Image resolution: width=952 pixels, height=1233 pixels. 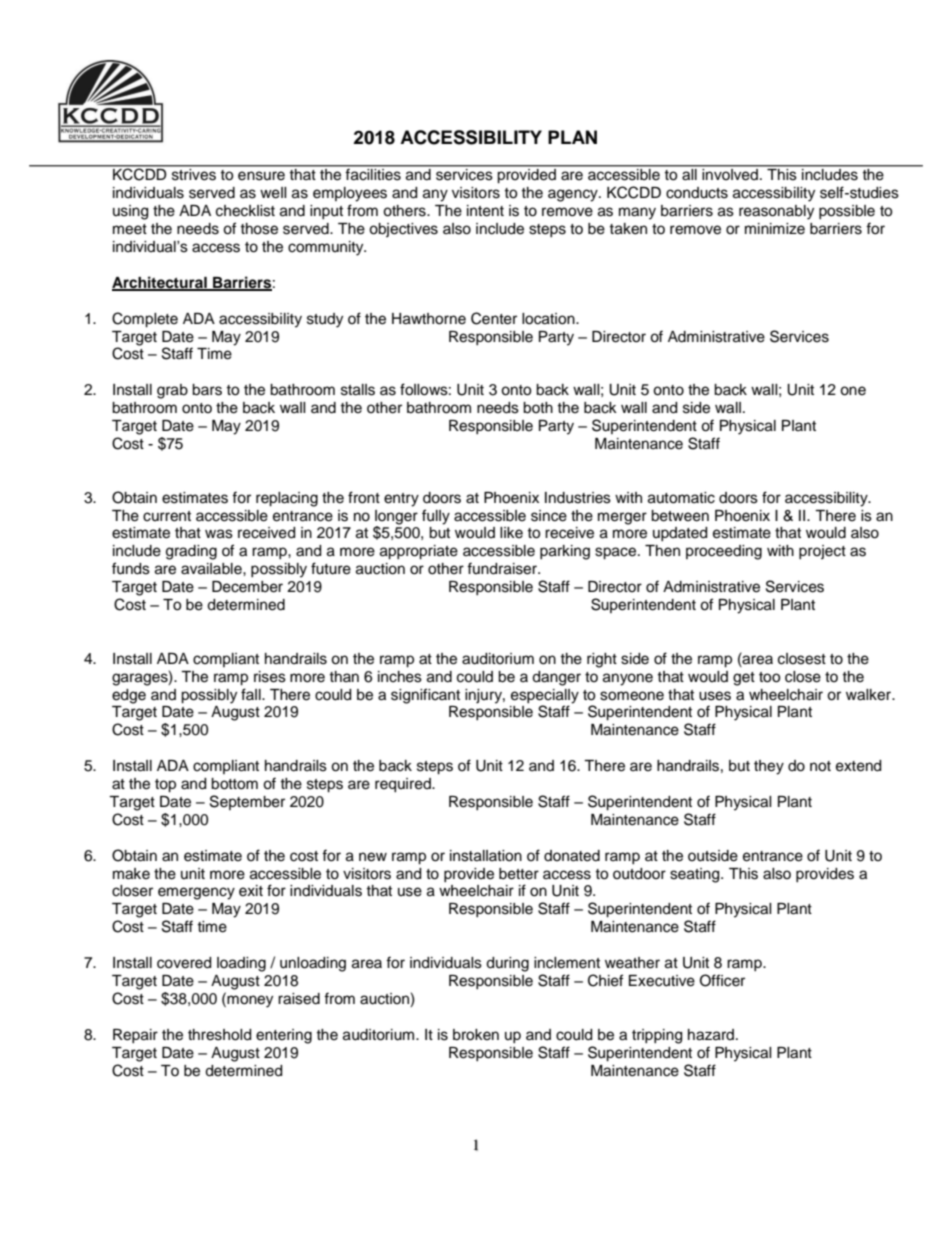 I want to click on checklist, so click(x=245, y=211).
